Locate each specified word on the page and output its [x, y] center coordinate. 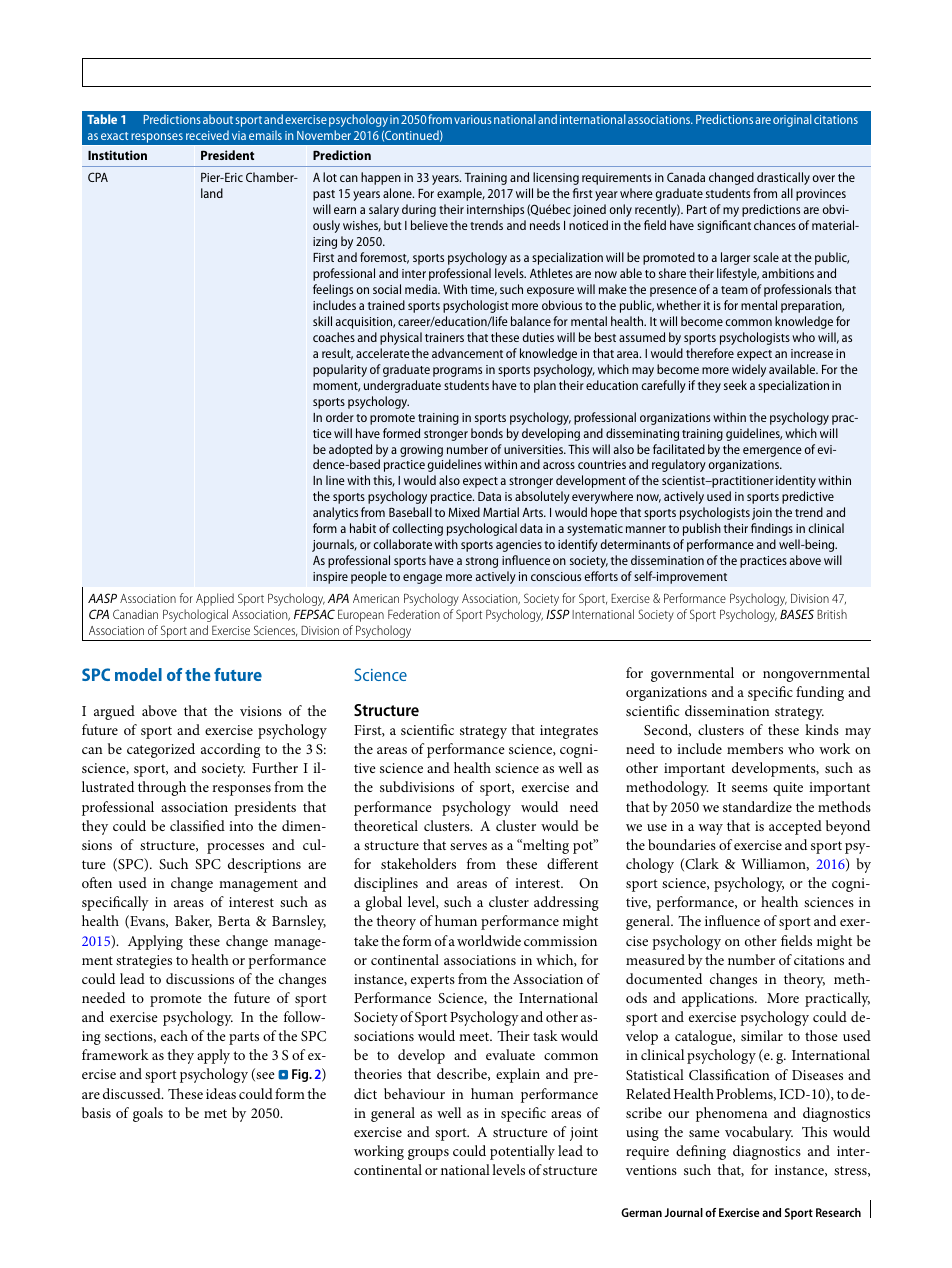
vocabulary [759, 1133]
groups [428, 1154]
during [419, 210]
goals [148, 1114]
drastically [783, 178]
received [207, 135]
